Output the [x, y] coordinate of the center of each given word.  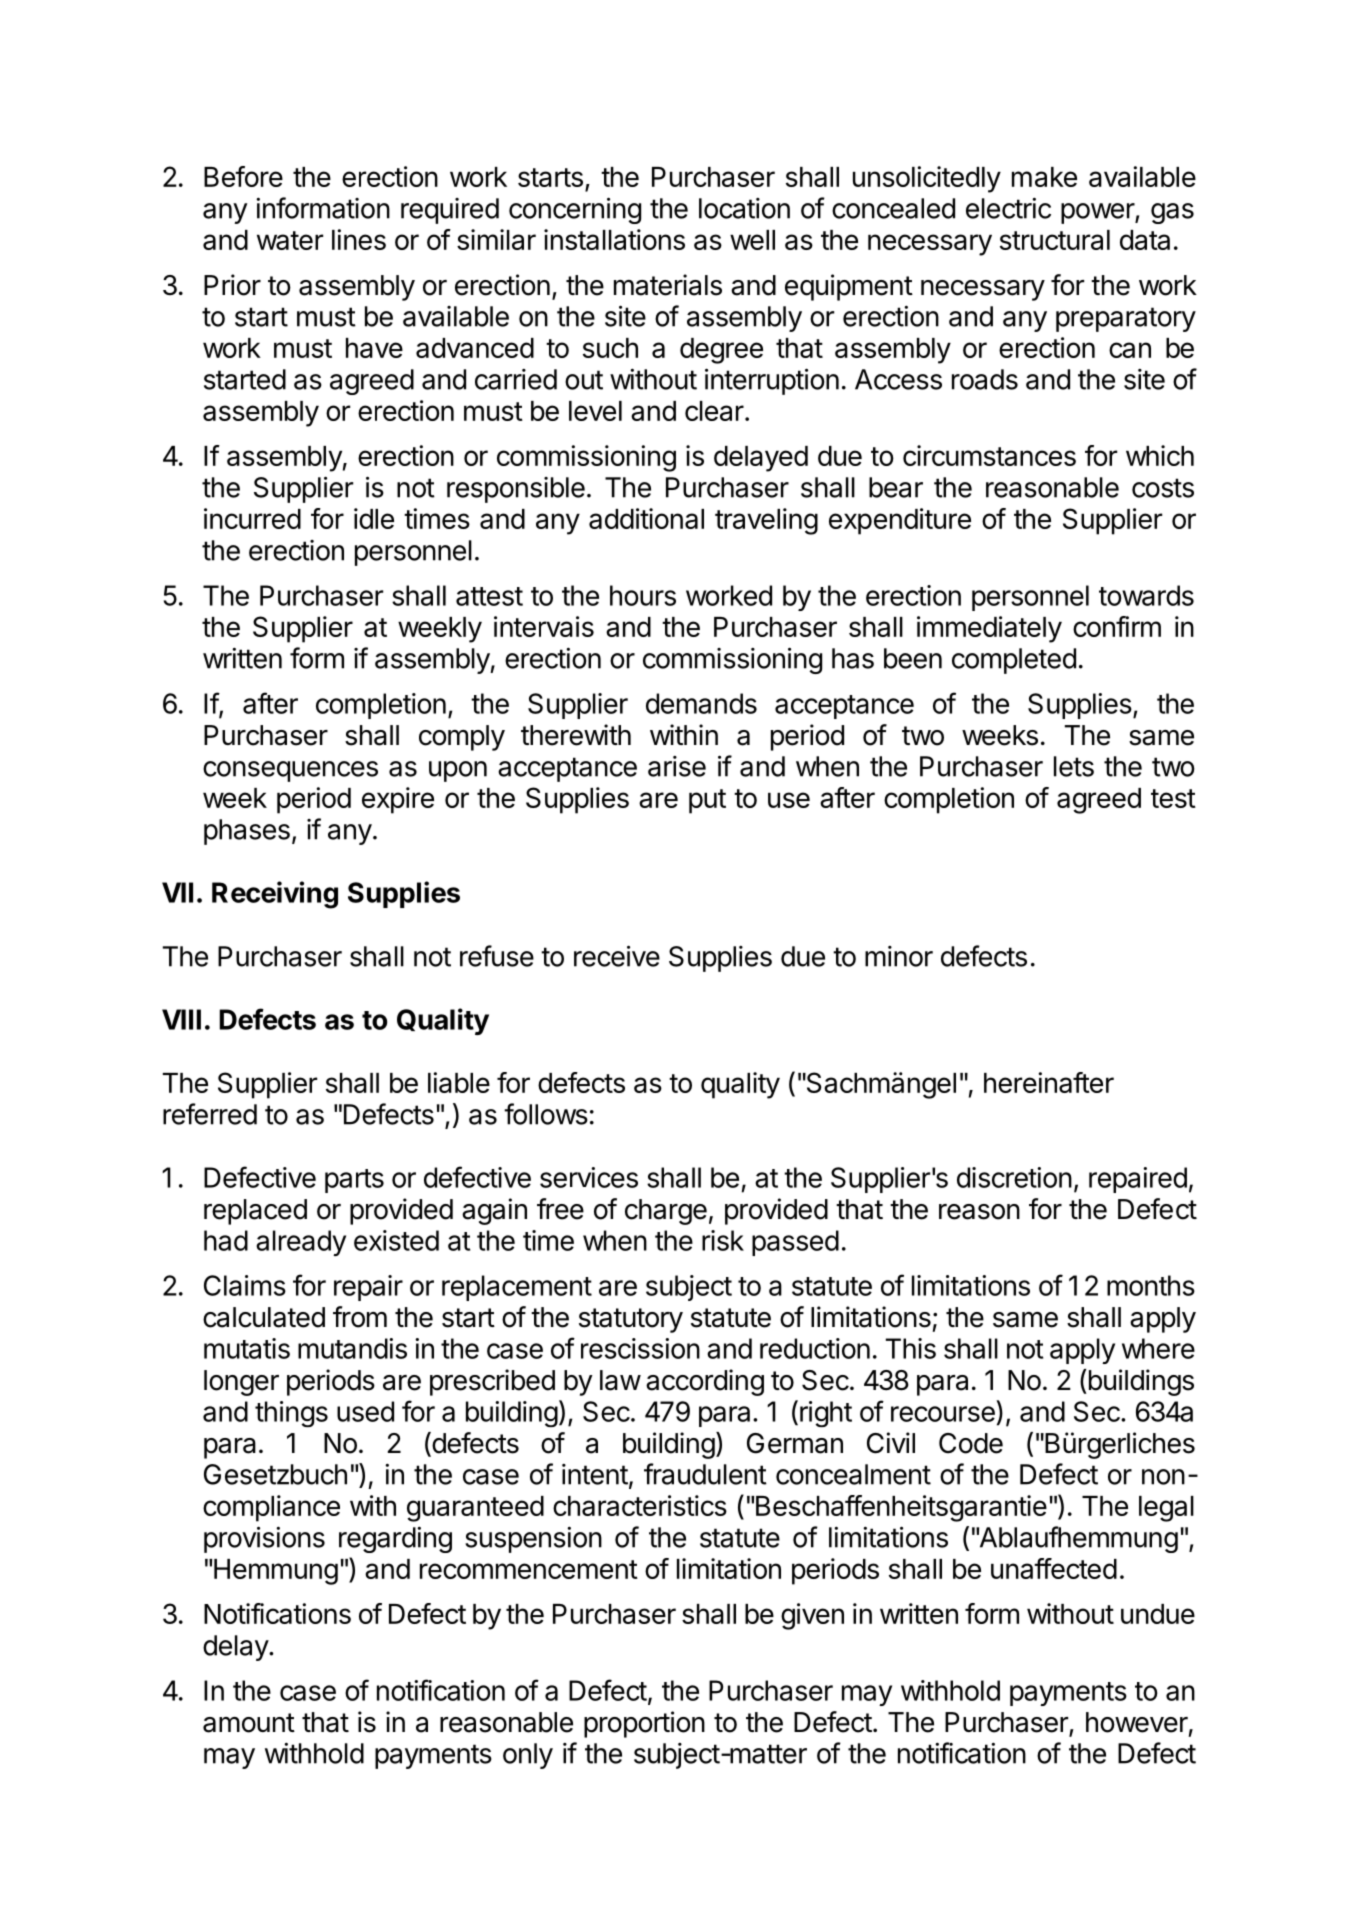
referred [210, 1114]
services [589, 1177]
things [291, 1414]
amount [249, 1723]
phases [247, 832]
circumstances [989, 455]
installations [614, 239]
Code [971, 1443]
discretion [1014, 1177]
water [290, 240]
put [707, 801]
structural [1055, 240]
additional [646, 518]
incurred [252, 518]
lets [1074, 766]
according [705, 1382]
